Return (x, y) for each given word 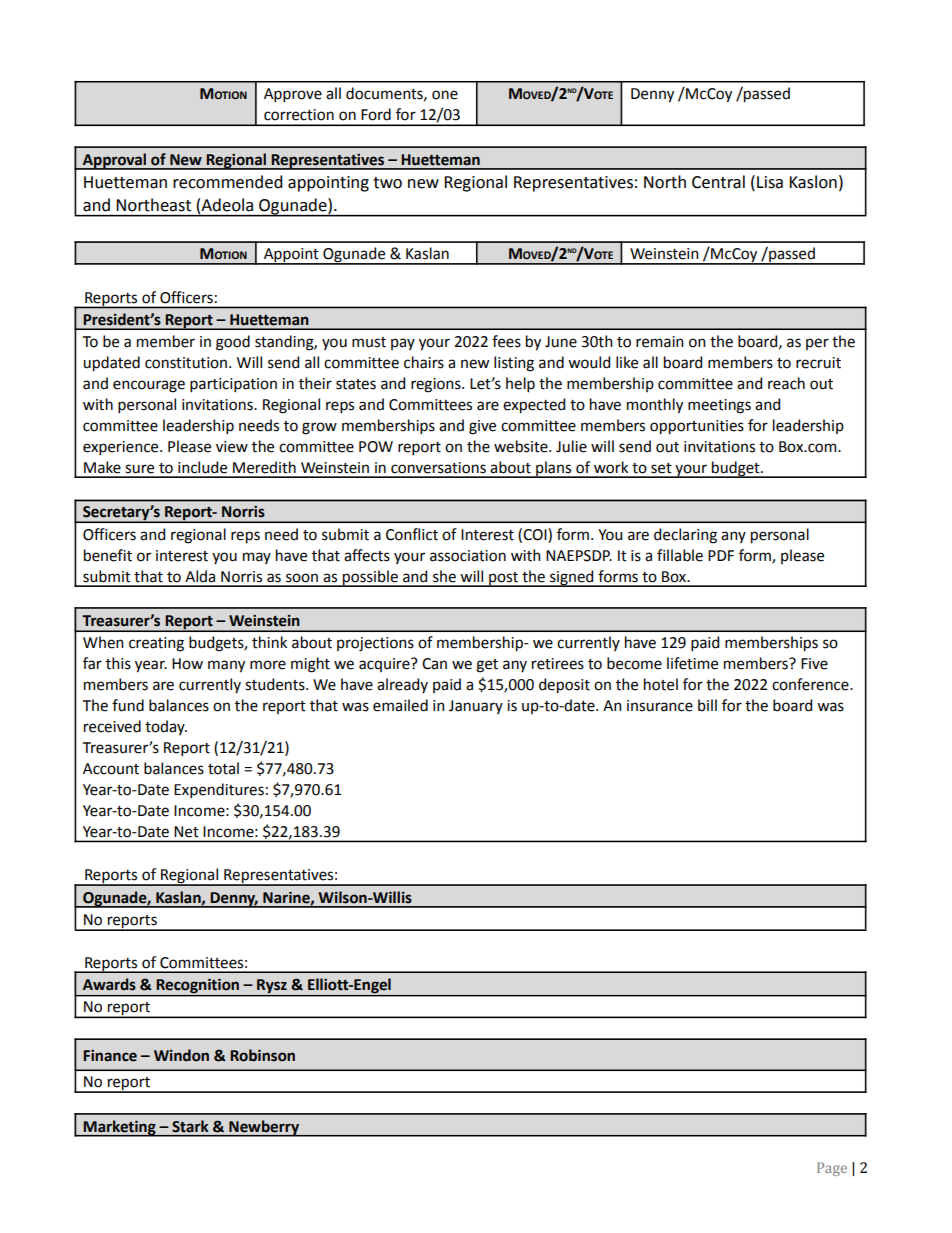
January (476, 707)
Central (718, 182)
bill (707, 705)
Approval (114, 161)
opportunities (697, 427)
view (232, 447)
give (482, 427)
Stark (190, 1126)
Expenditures (219, 790)
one (445, 95)
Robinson (262, 1055)
